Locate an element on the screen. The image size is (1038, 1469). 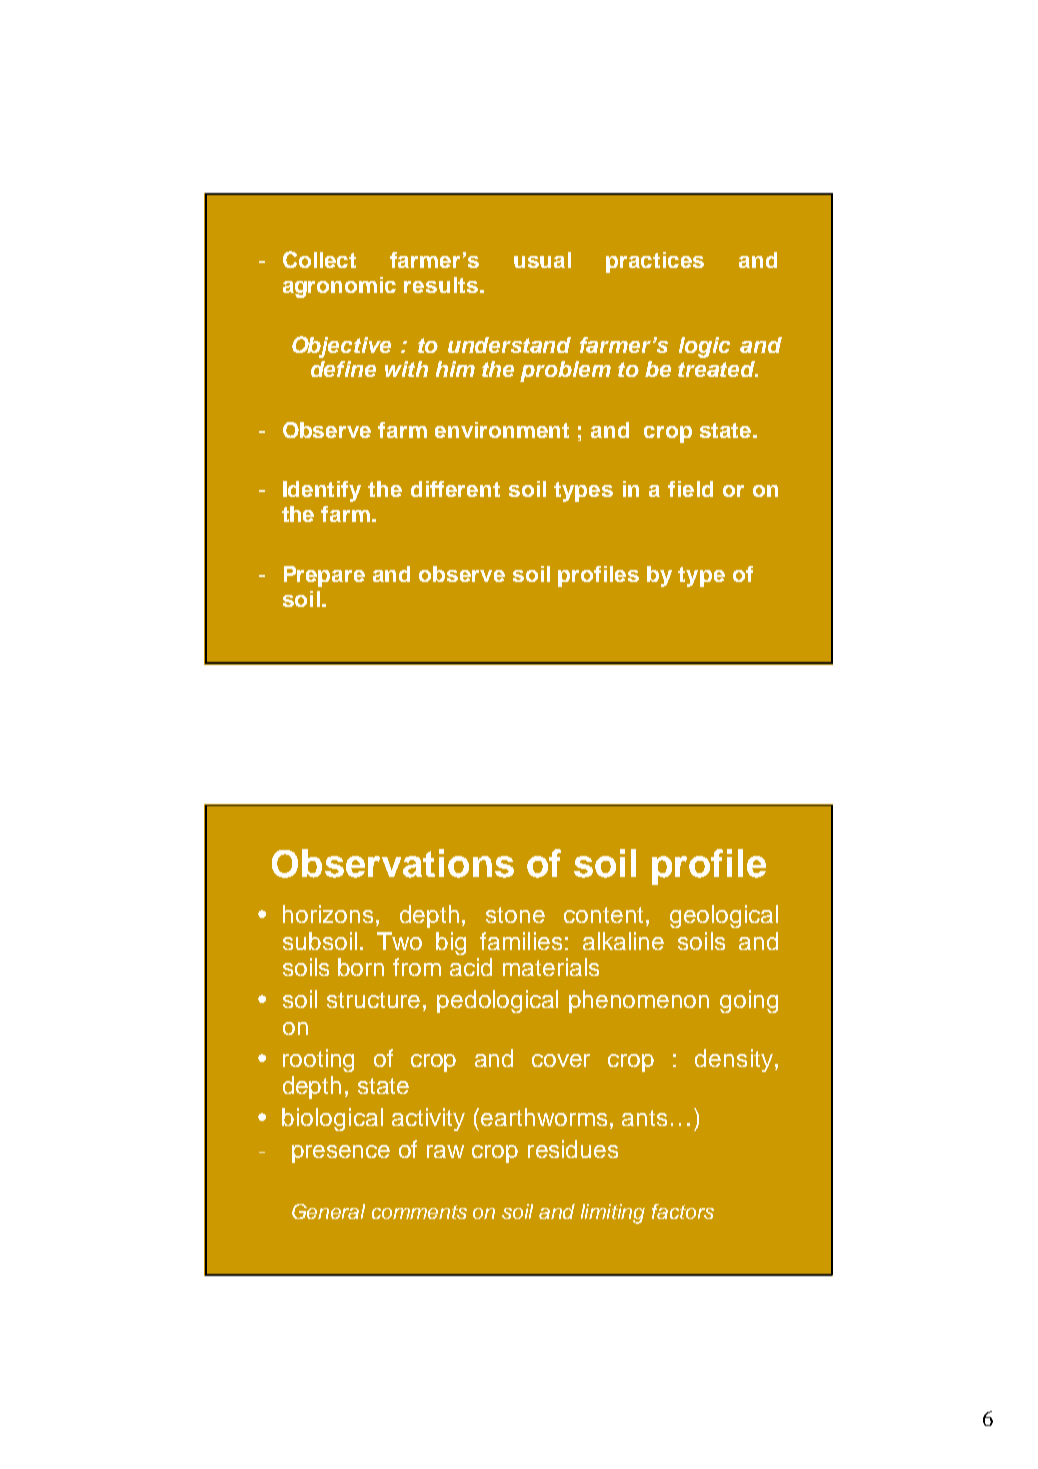
presence is located at coordinates (341, 1154).
